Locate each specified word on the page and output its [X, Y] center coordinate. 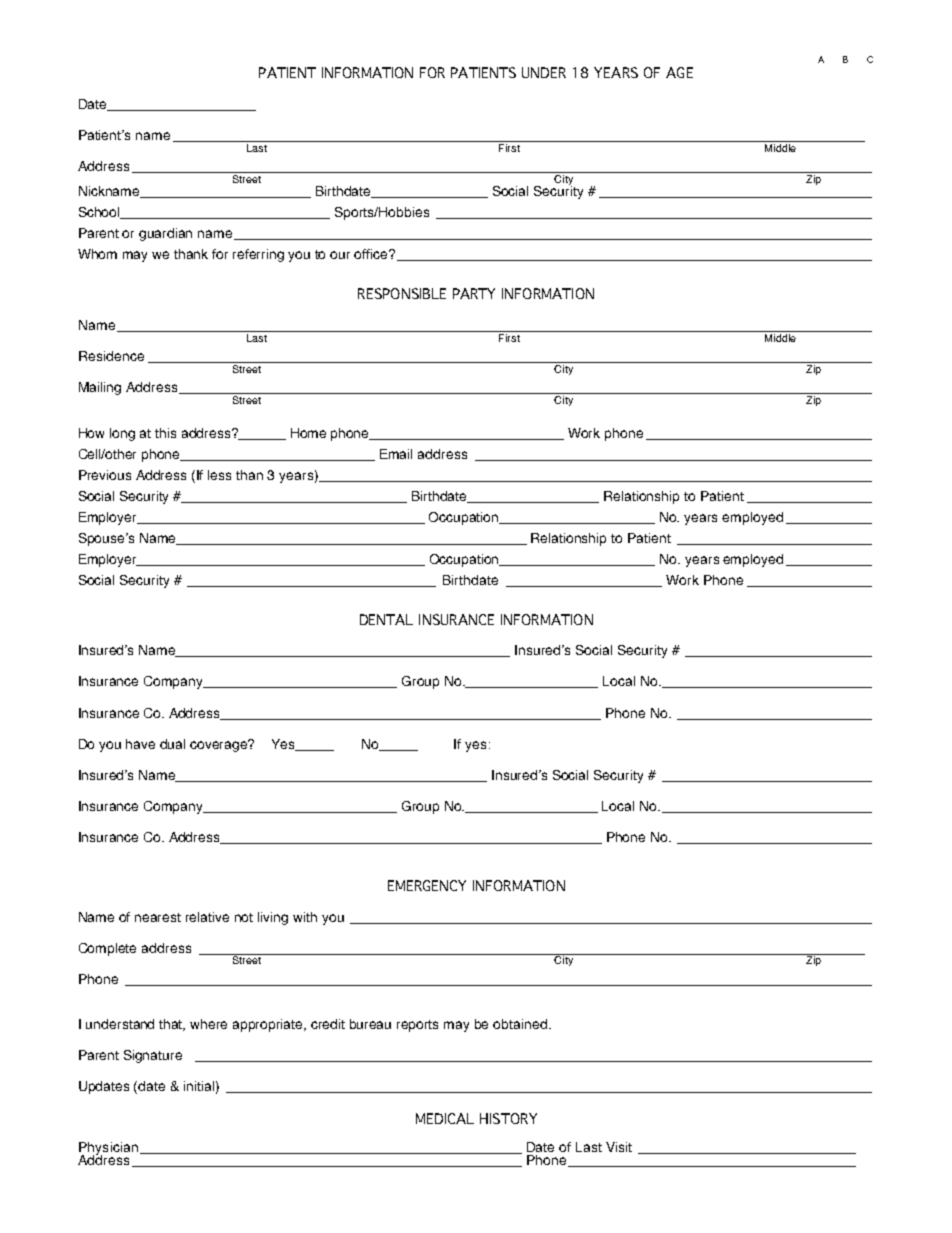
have [140, 744]
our [340, 255]
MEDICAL [445, 1118]
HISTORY [508, 1118]
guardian [165, 234]
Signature [153, 1056]
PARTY [474, 293]
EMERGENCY [427, 885]
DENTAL [386, 619]
